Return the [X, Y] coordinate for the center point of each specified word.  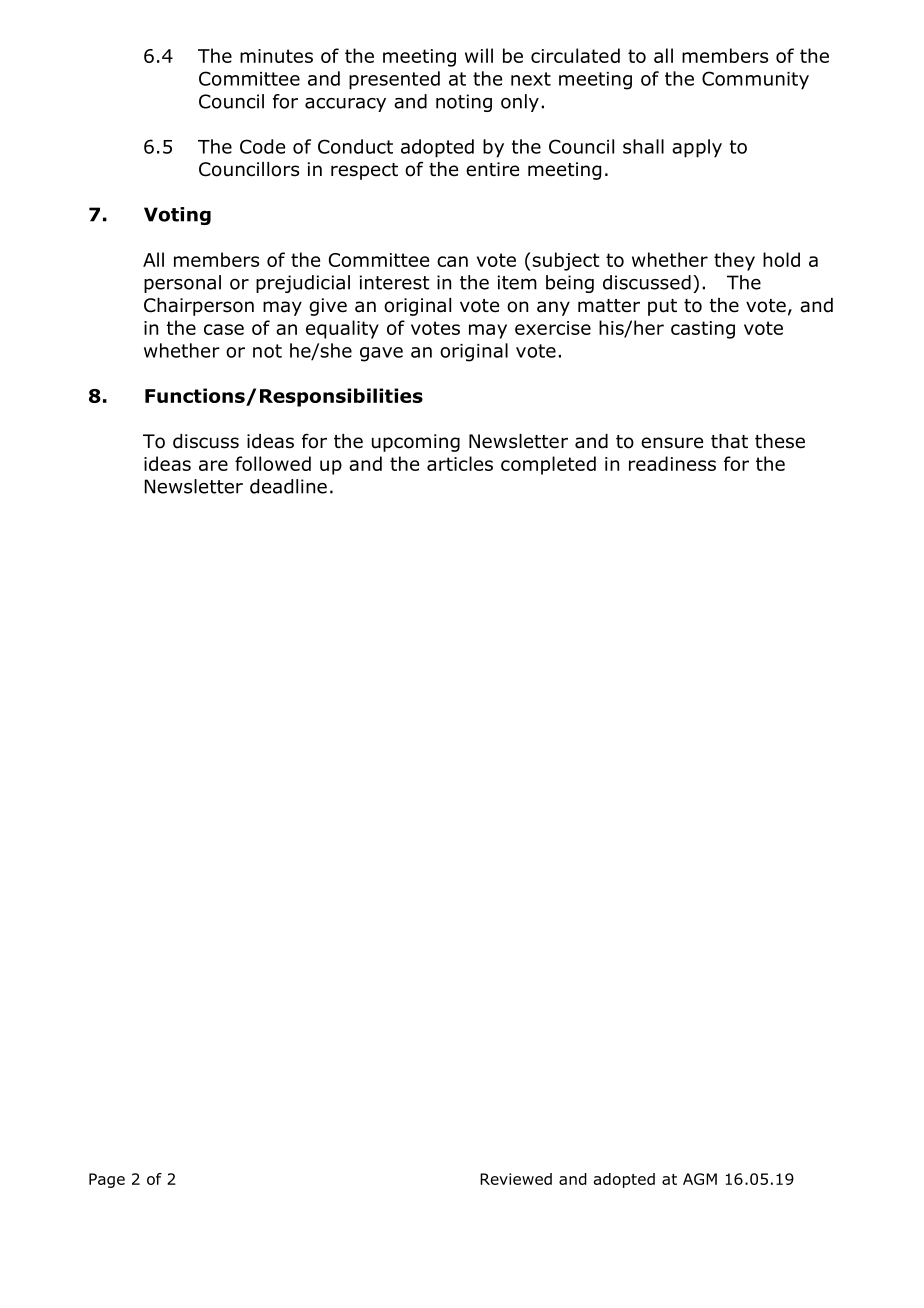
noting [464, 103]
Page [107, 1180]
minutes [276, 56]
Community [755, 80]
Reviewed [516, 1179]
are [213, 465]
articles [460, 463]
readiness [672, 463]
